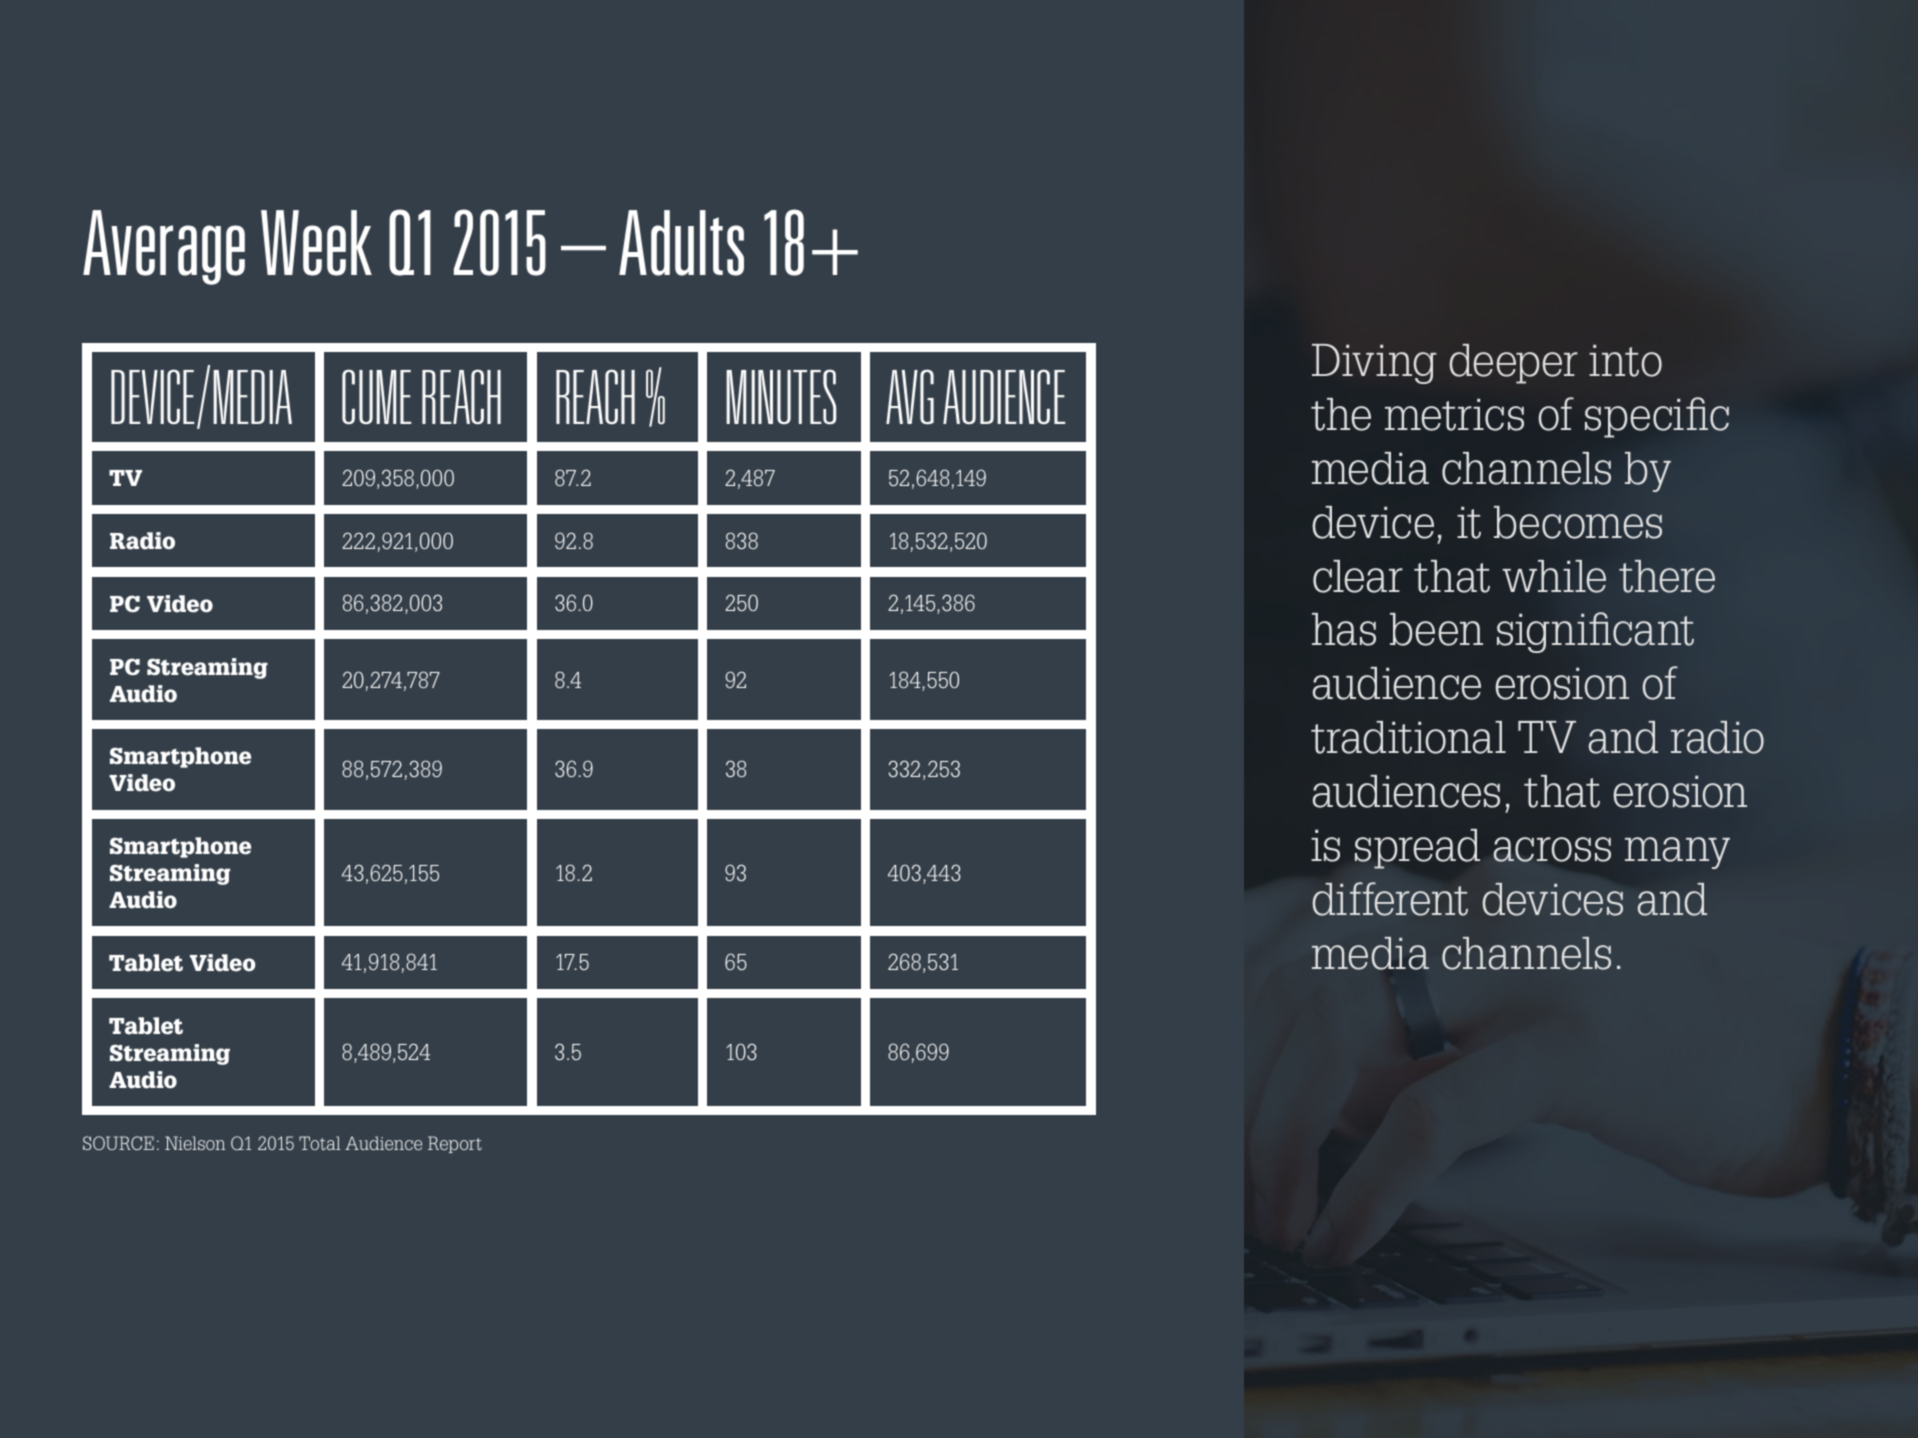 The width and height of the document is (1918, 1438). I want to click on Adults, so click(681, 243).
